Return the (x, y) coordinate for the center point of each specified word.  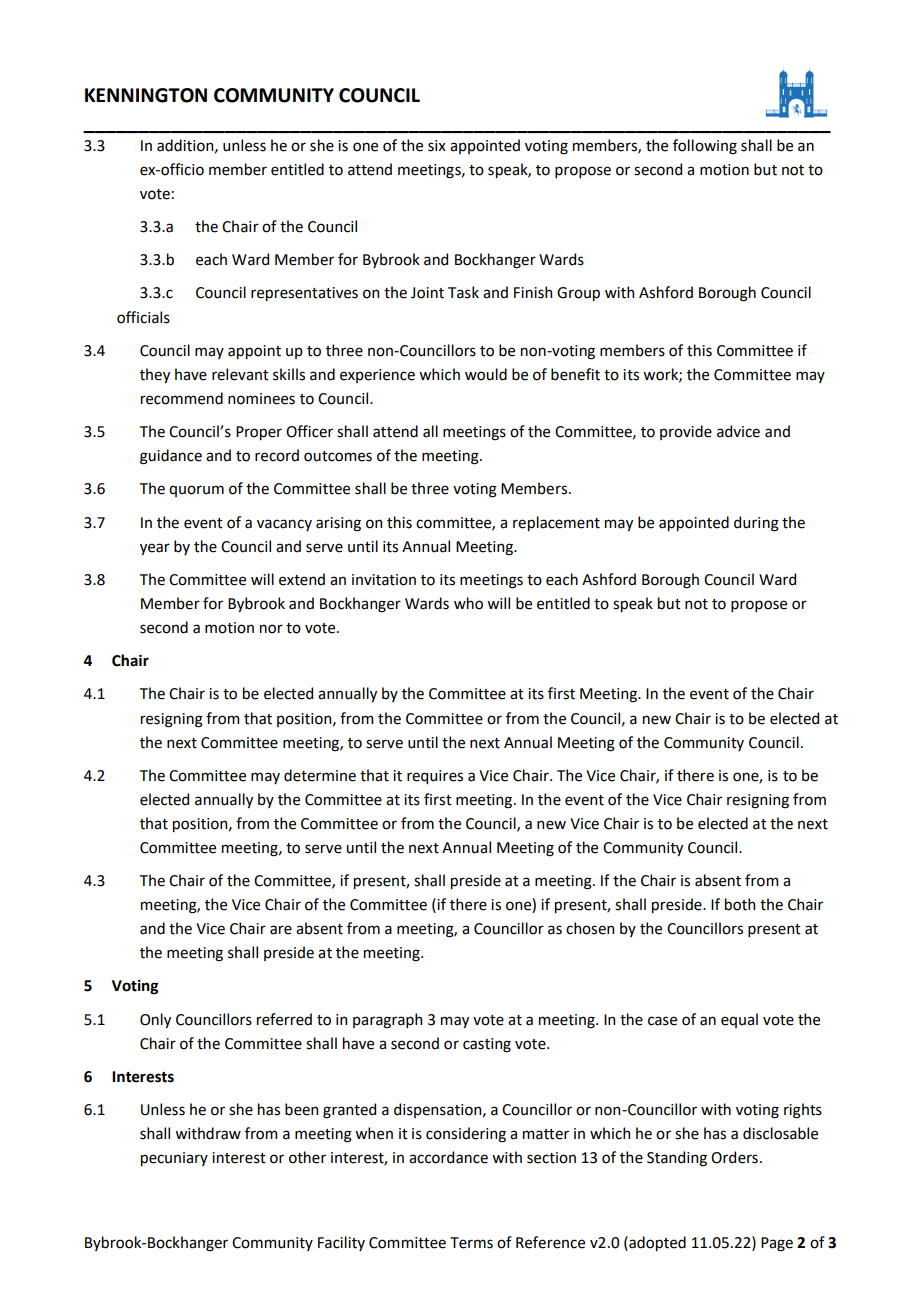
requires (435, 777)
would (486, 374)
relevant (240, 374)
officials (143, 317)
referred (284, 1019)
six (437, 146)
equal (739, 1020)
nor (271, 629)
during (756, 524)
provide (686, 432)
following (705, 147)
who (468, 603)
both (740, 904)
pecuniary (174, 1159)
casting (487, 1045)
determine (320, 775)
